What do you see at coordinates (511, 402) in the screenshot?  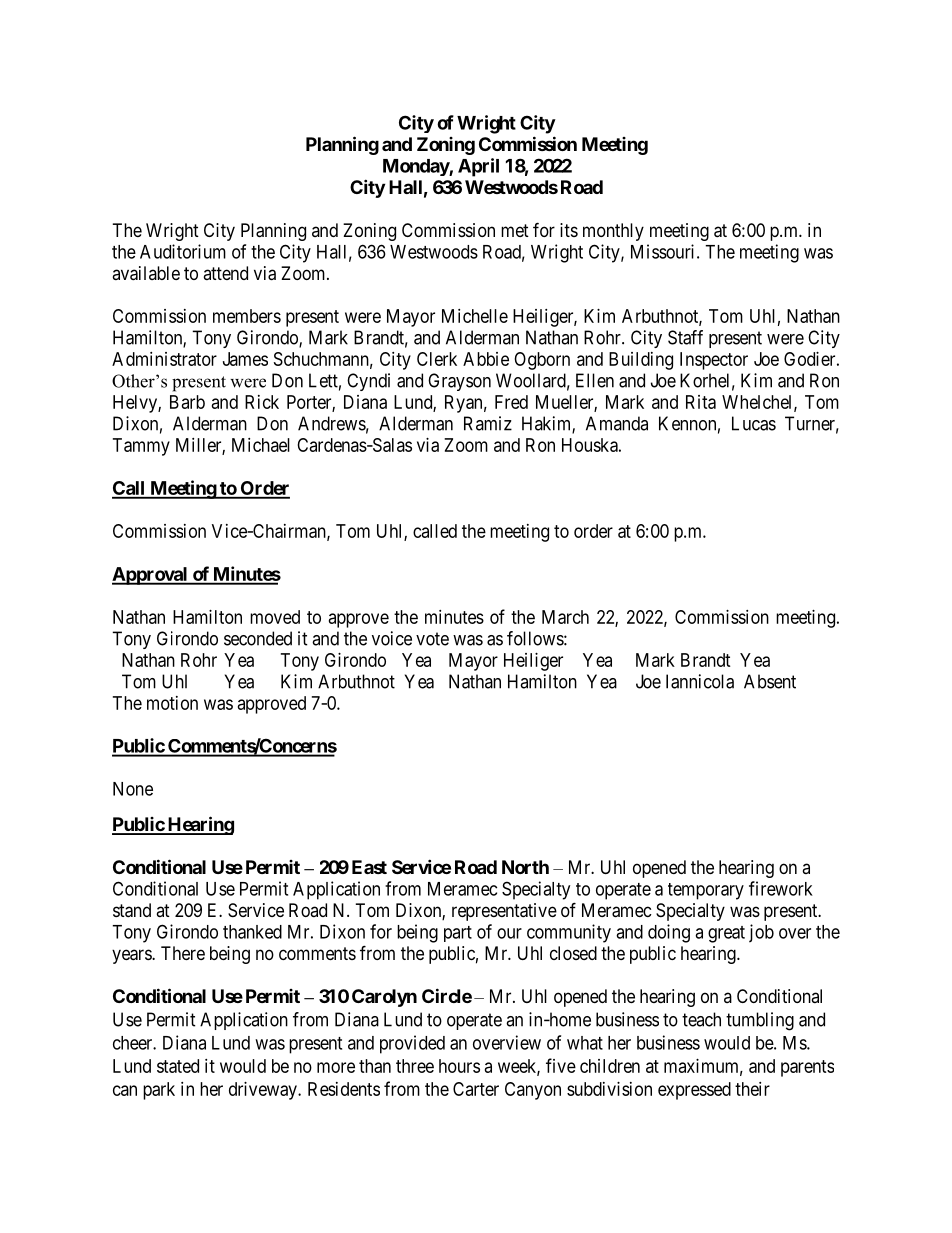 I see `Fred` at bounding box center [511, 402].
